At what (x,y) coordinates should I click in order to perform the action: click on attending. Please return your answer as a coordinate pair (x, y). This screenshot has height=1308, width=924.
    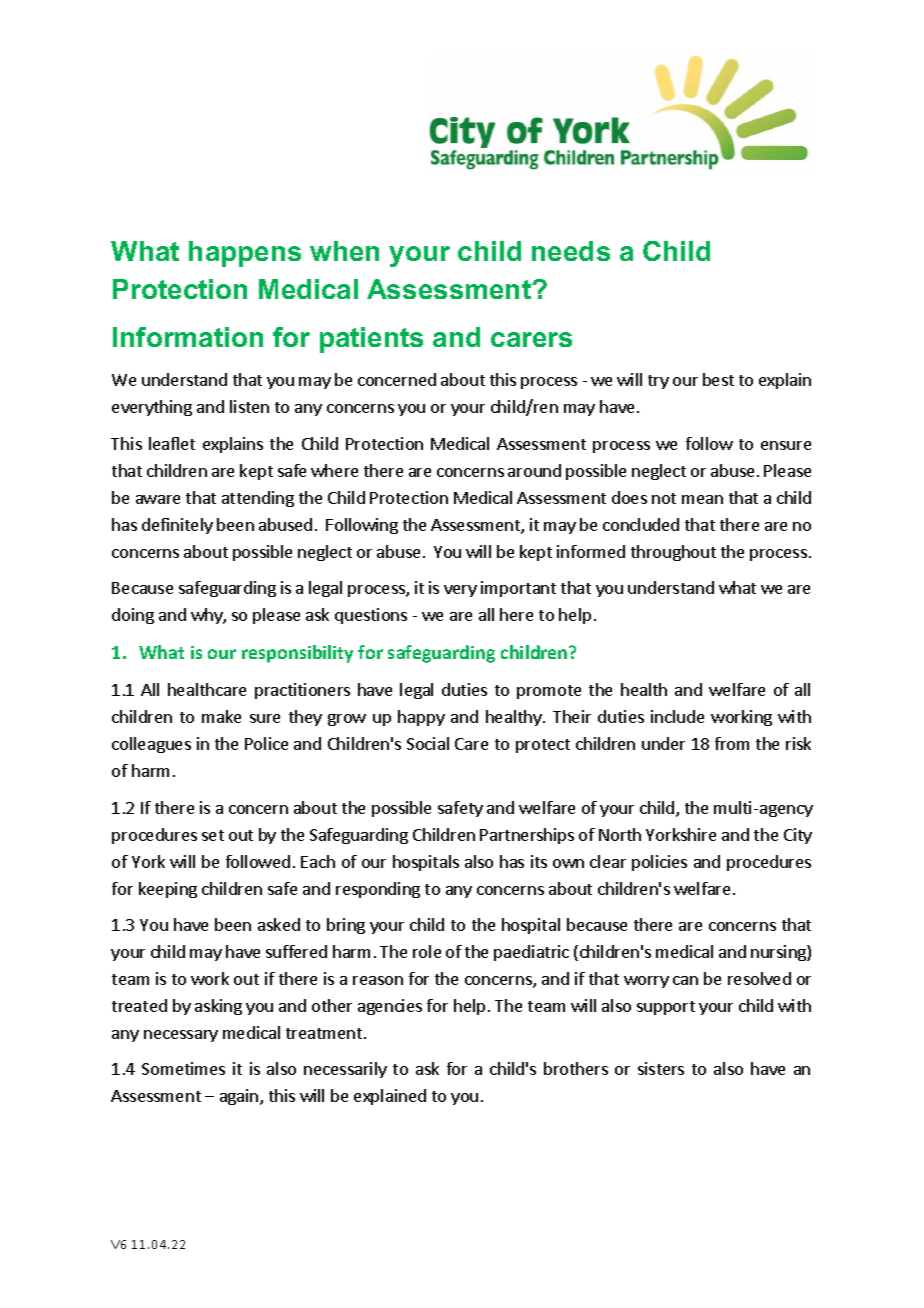
    Looking at the image, I should click on (258, 499).
